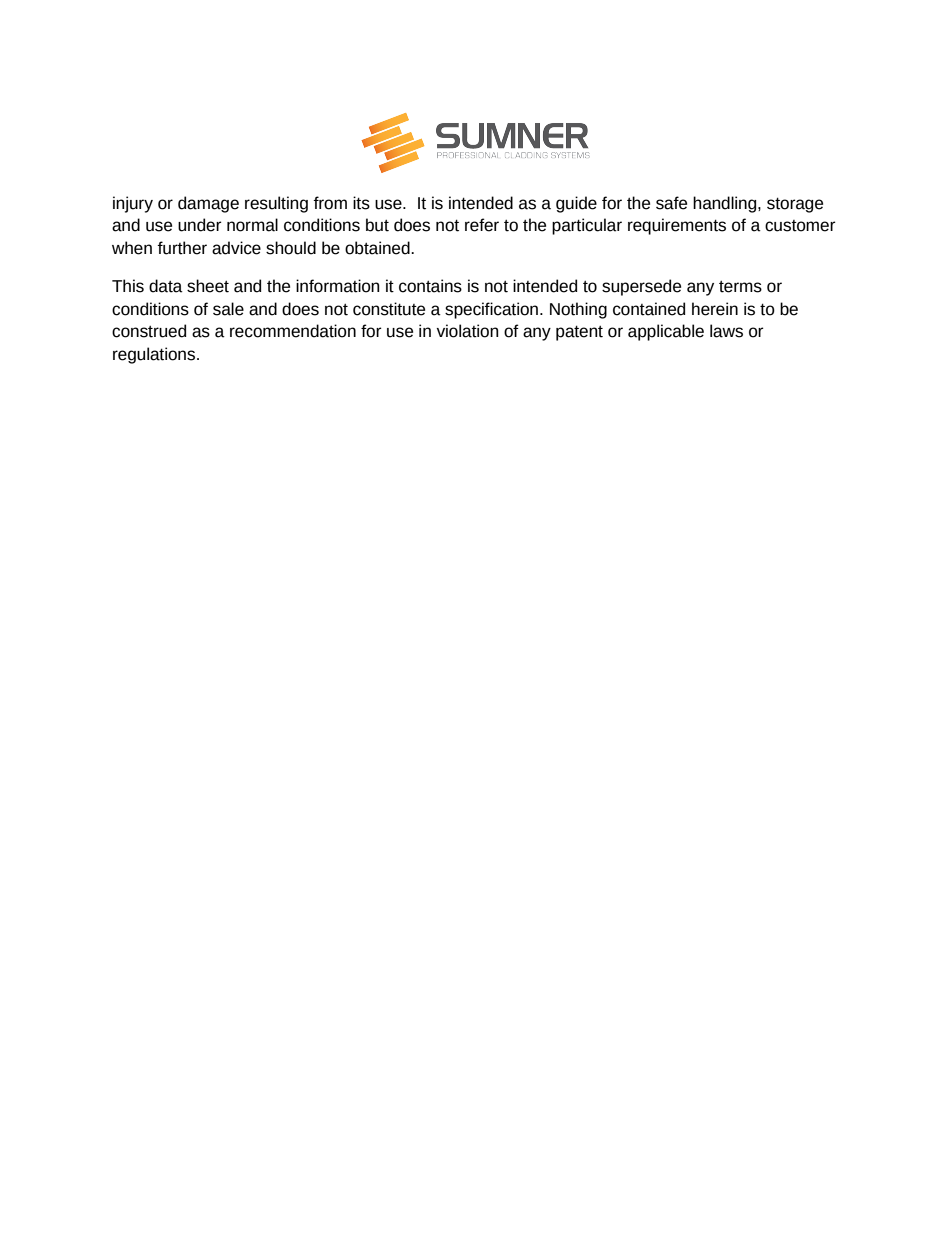  Describe the element at coordinates (715, 309) in the document. I see `herein` at that location.
